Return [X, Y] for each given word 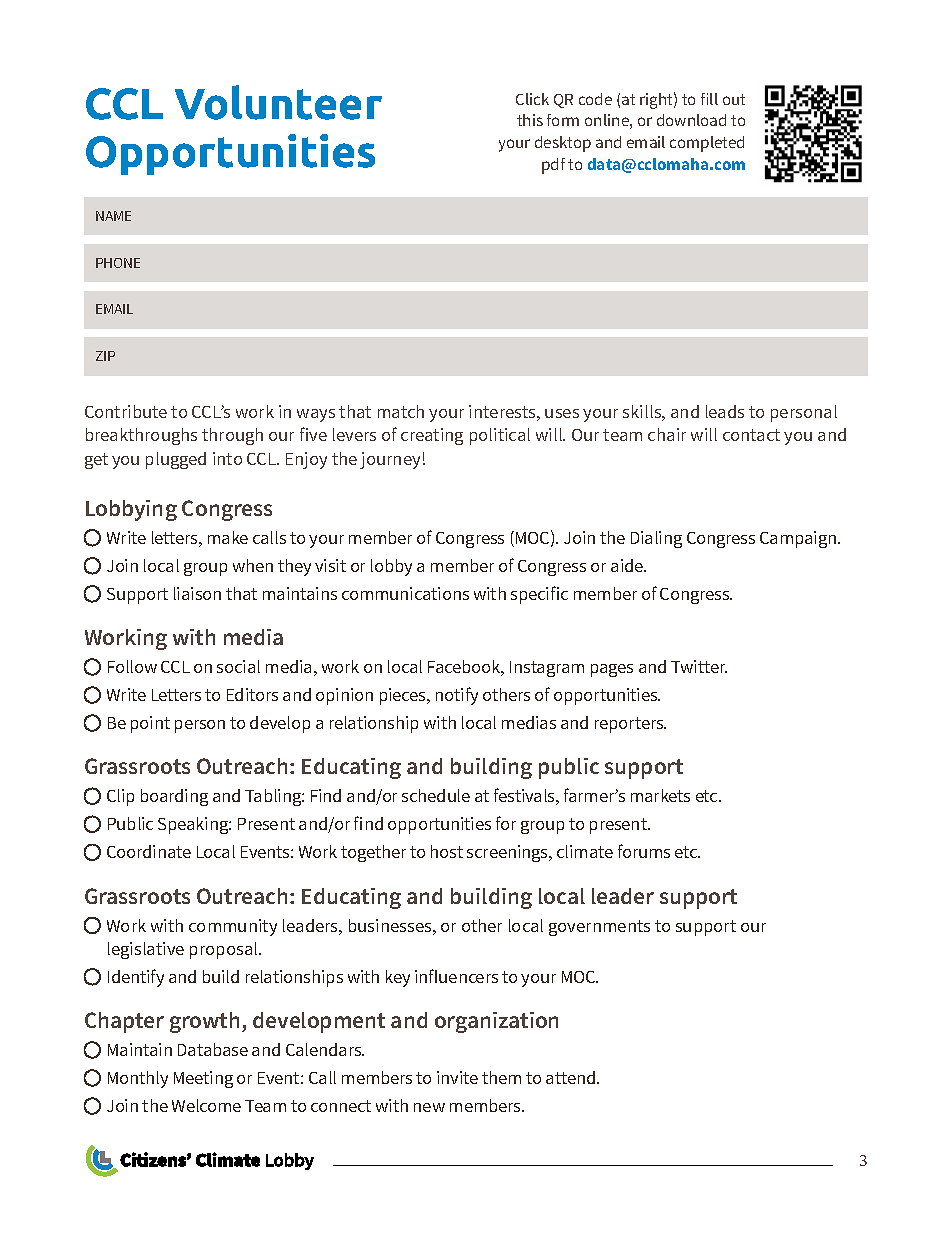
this [530, 120]
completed [707, 144]
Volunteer [278, 102]
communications [405, 593]
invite [457, 1077]
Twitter [699, 666]
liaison [197, 593]
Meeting [203, 1079]
